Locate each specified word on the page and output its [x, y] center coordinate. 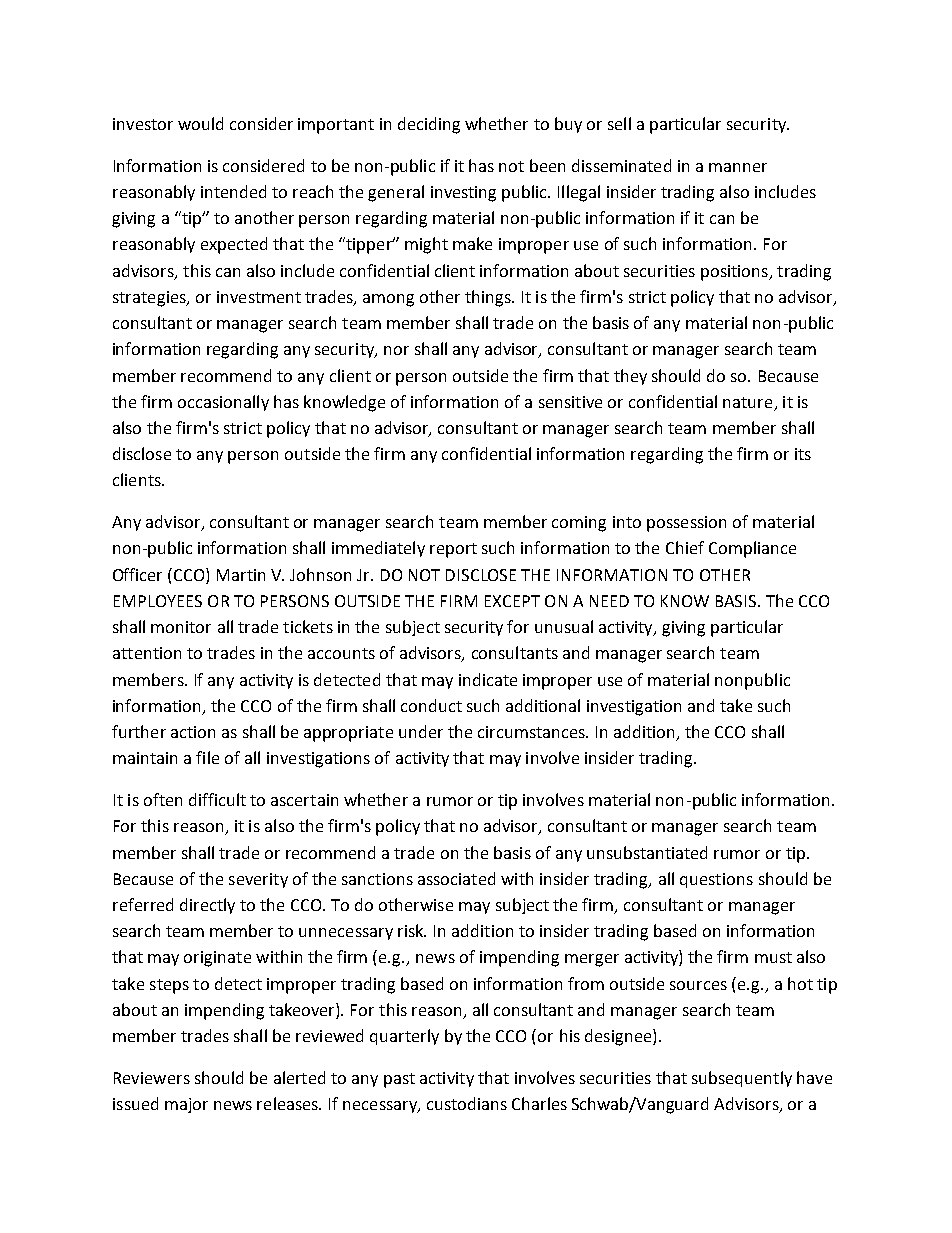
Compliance [752, 549]
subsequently [742, 1079]
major [186, 1105]
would [200, 123]
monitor [181, 627]
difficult [217, 799]
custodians [467, 1103]
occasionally [223, 403]
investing [463, 194]
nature [747, 402]
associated [456, 878]
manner [738, 167]
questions [716, 880]
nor [396, 350]
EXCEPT [512, 601]
